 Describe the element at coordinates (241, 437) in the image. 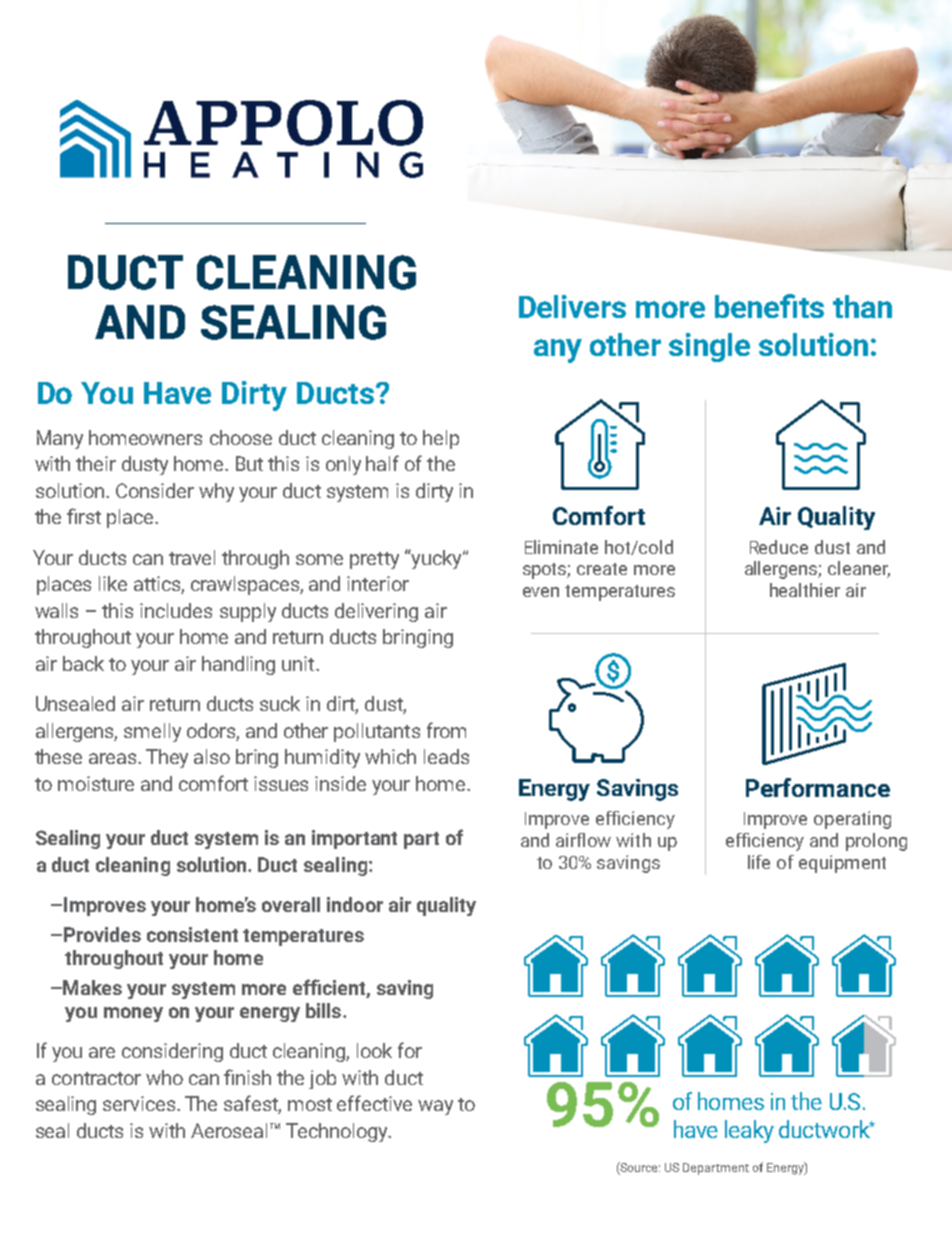

I see `choose` at that location.
